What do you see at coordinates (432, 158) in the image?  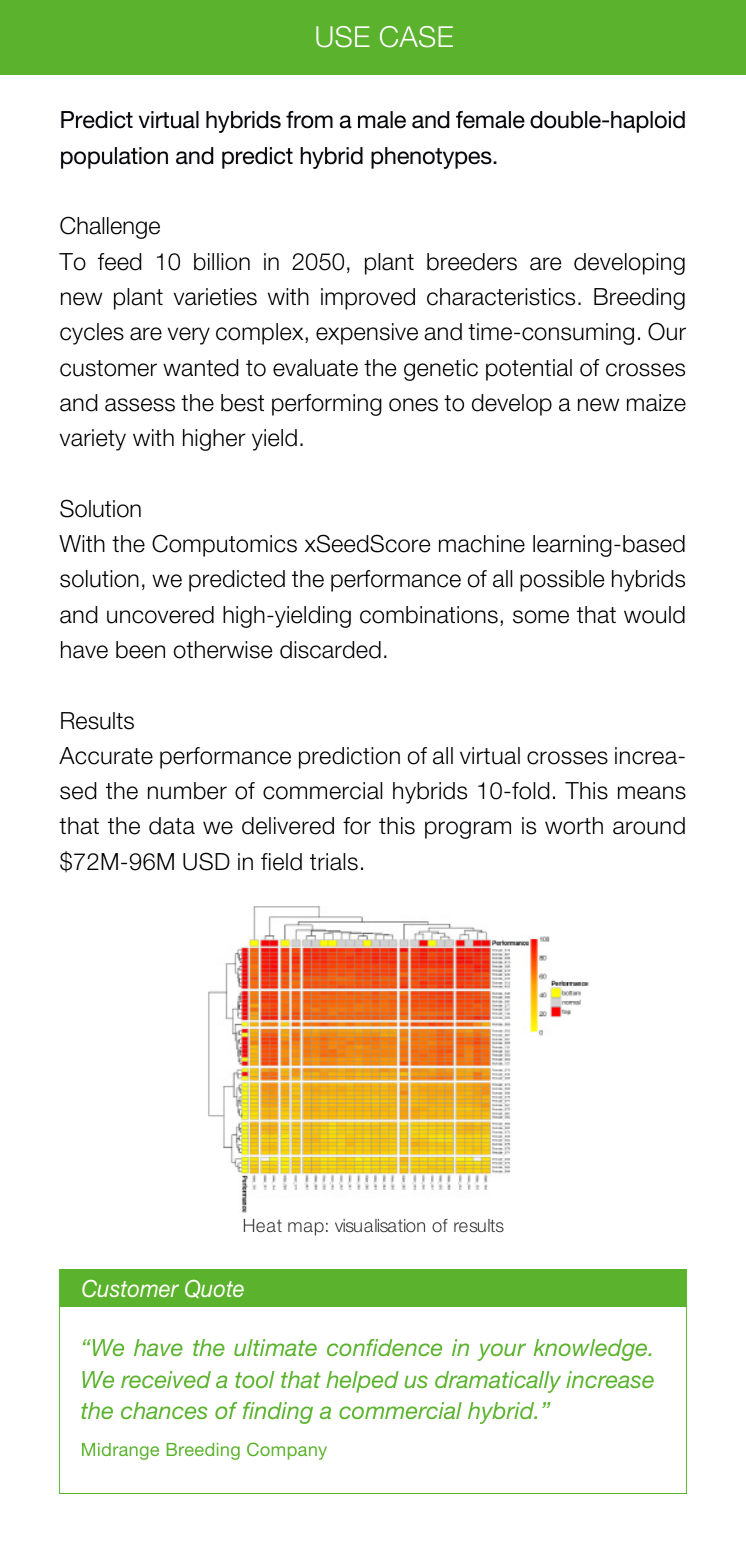 I see `phenotypes` at bounding box center [432, 158].
